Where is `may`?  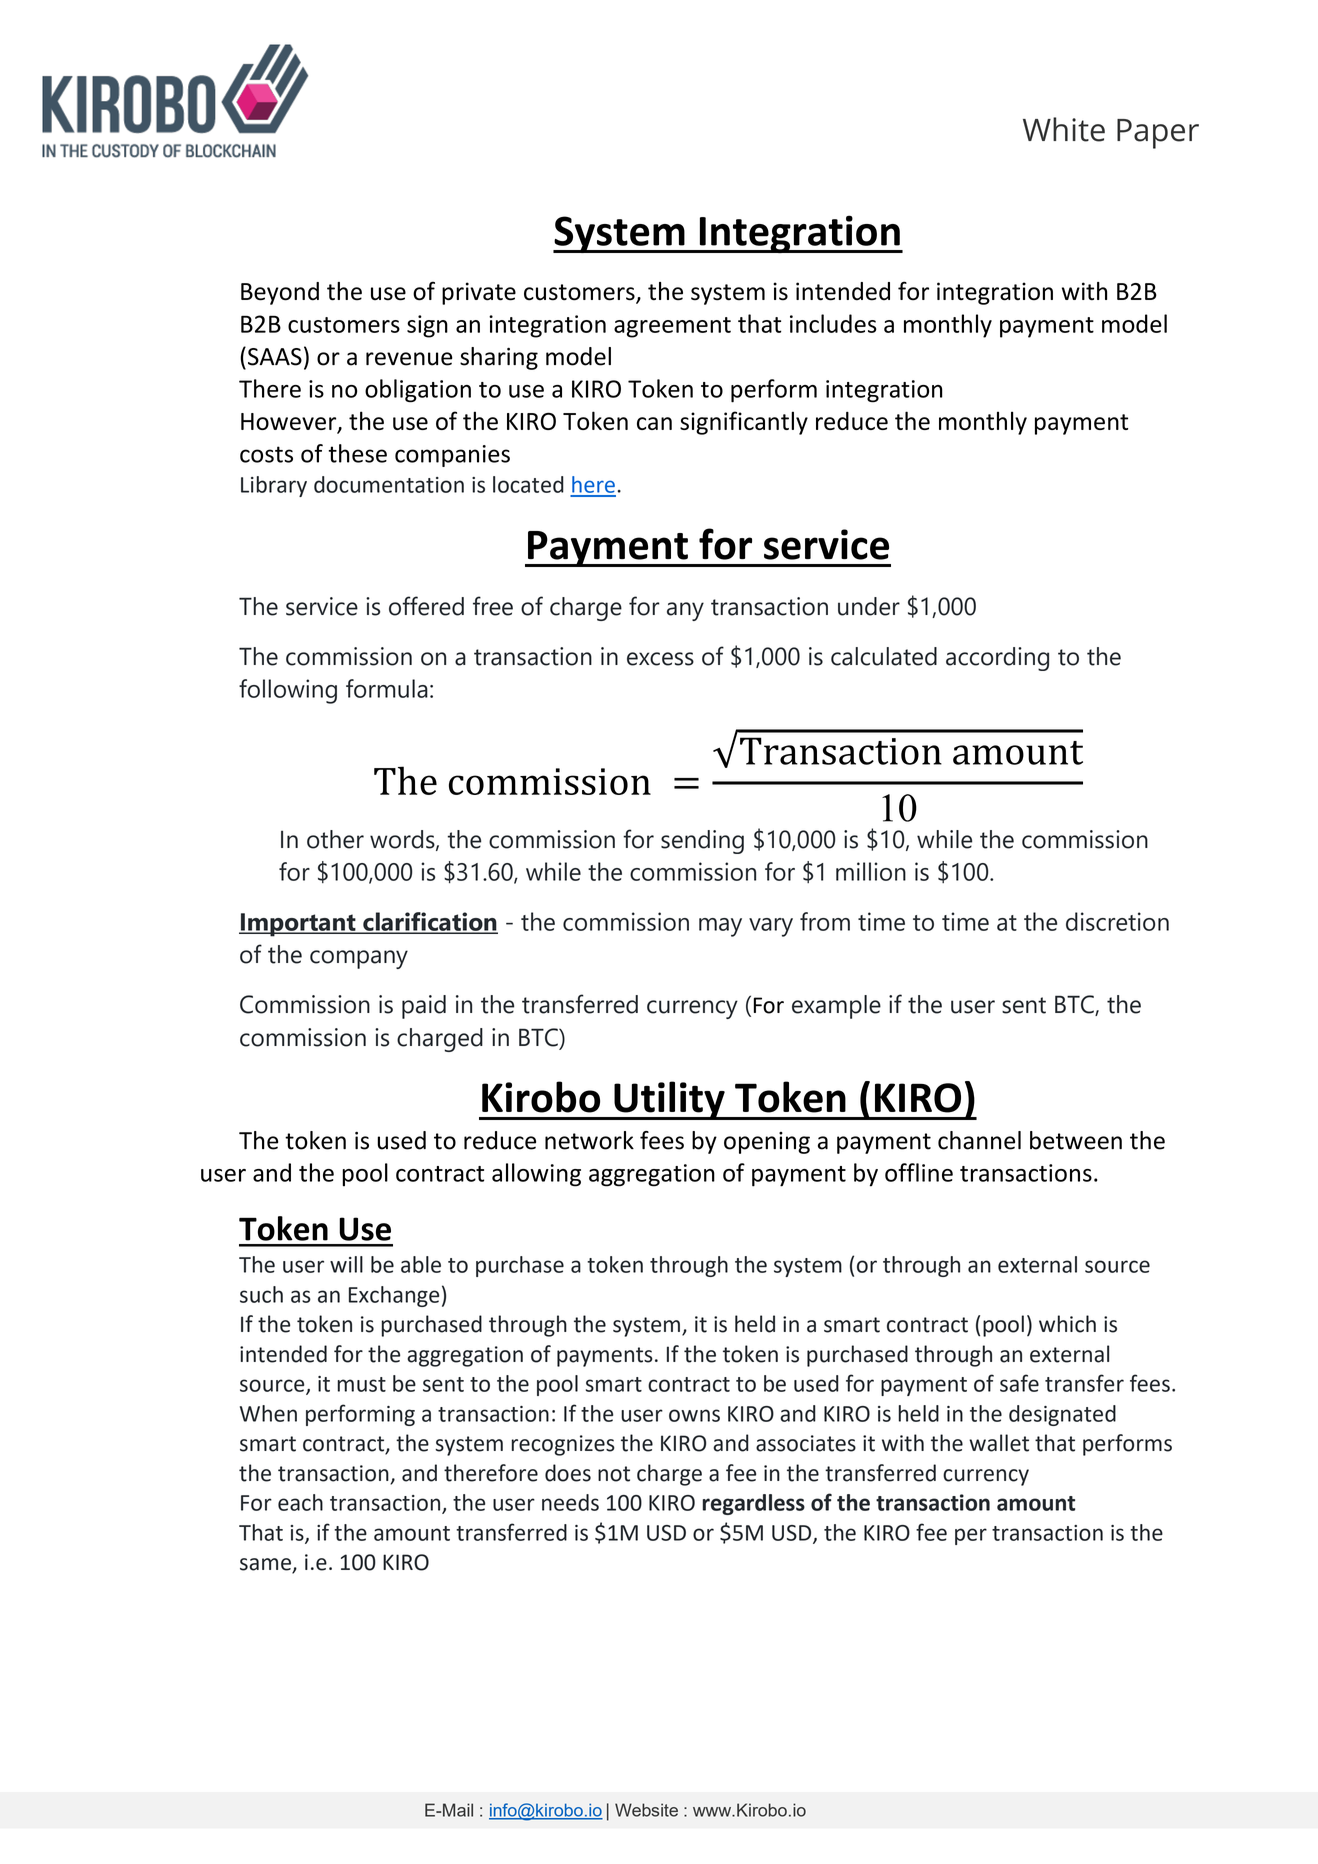
may is located at coordinates (720, 927).
